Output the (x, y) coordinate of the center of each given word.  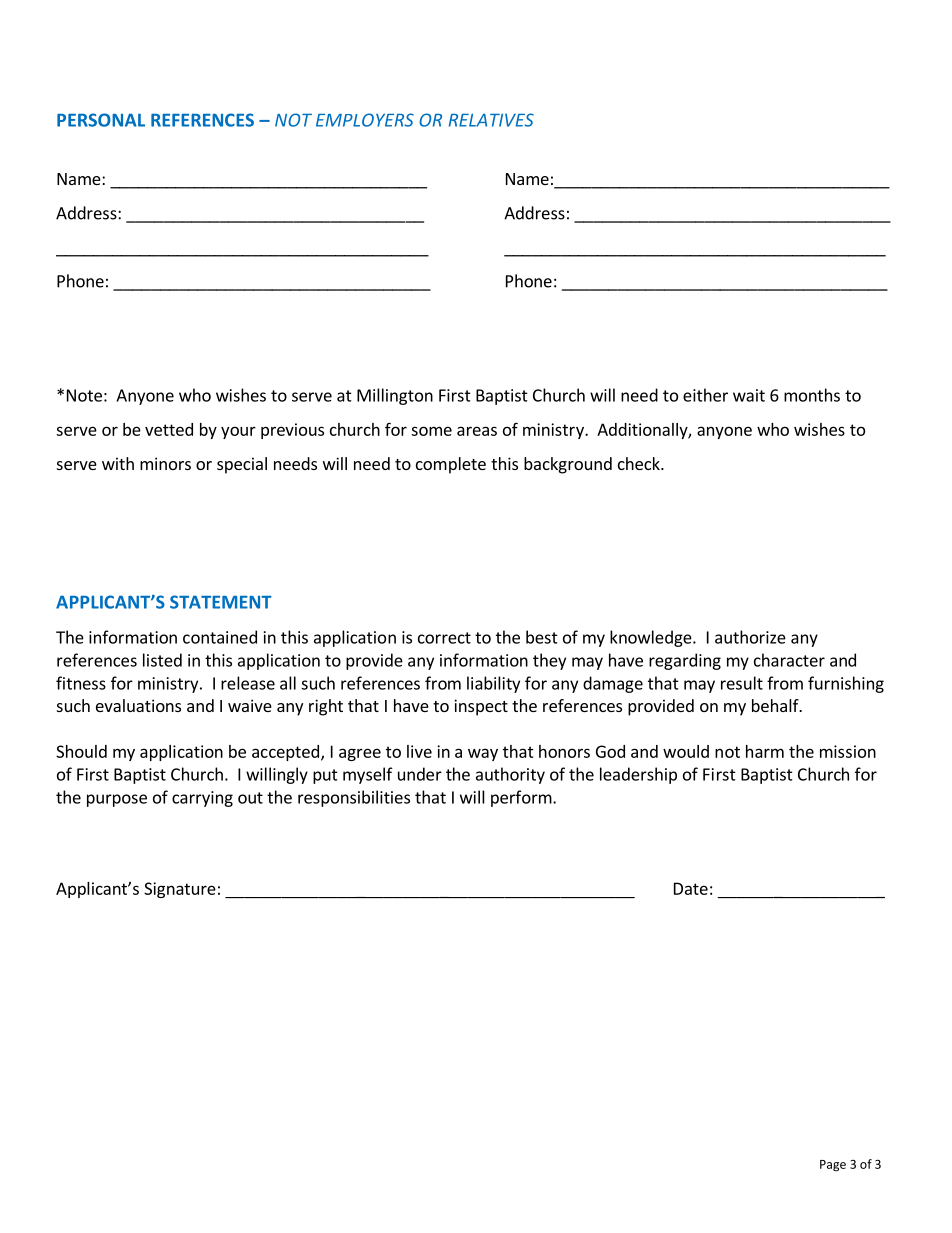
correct (444, 638)
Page (833, 1166)
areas (477, 431)
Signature (180, 890)
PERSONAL (101, 120)
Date (691, 888)
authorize (750, 637)
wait (749, 395)
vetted (169, 429)
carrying (202, 799)
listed (162, 660)
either (705, 395)
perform (522, 798)
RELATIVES (491, 120)
